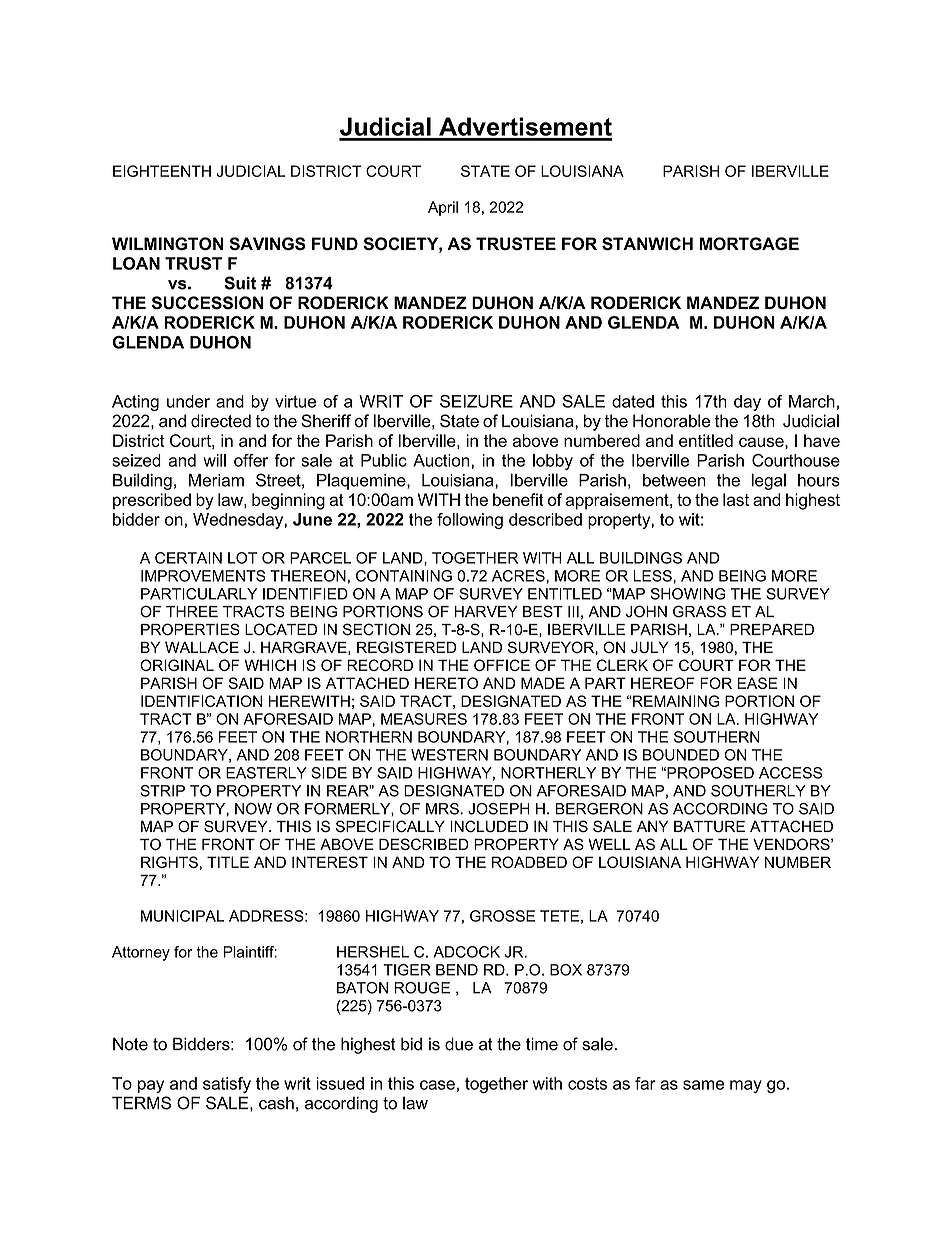 Image resolution: width=952 pixels, height=1233 pixels. What do you see at coordinates (202, 647) in the page?
I see `WALLACE` at bounding box center [202, 647].
